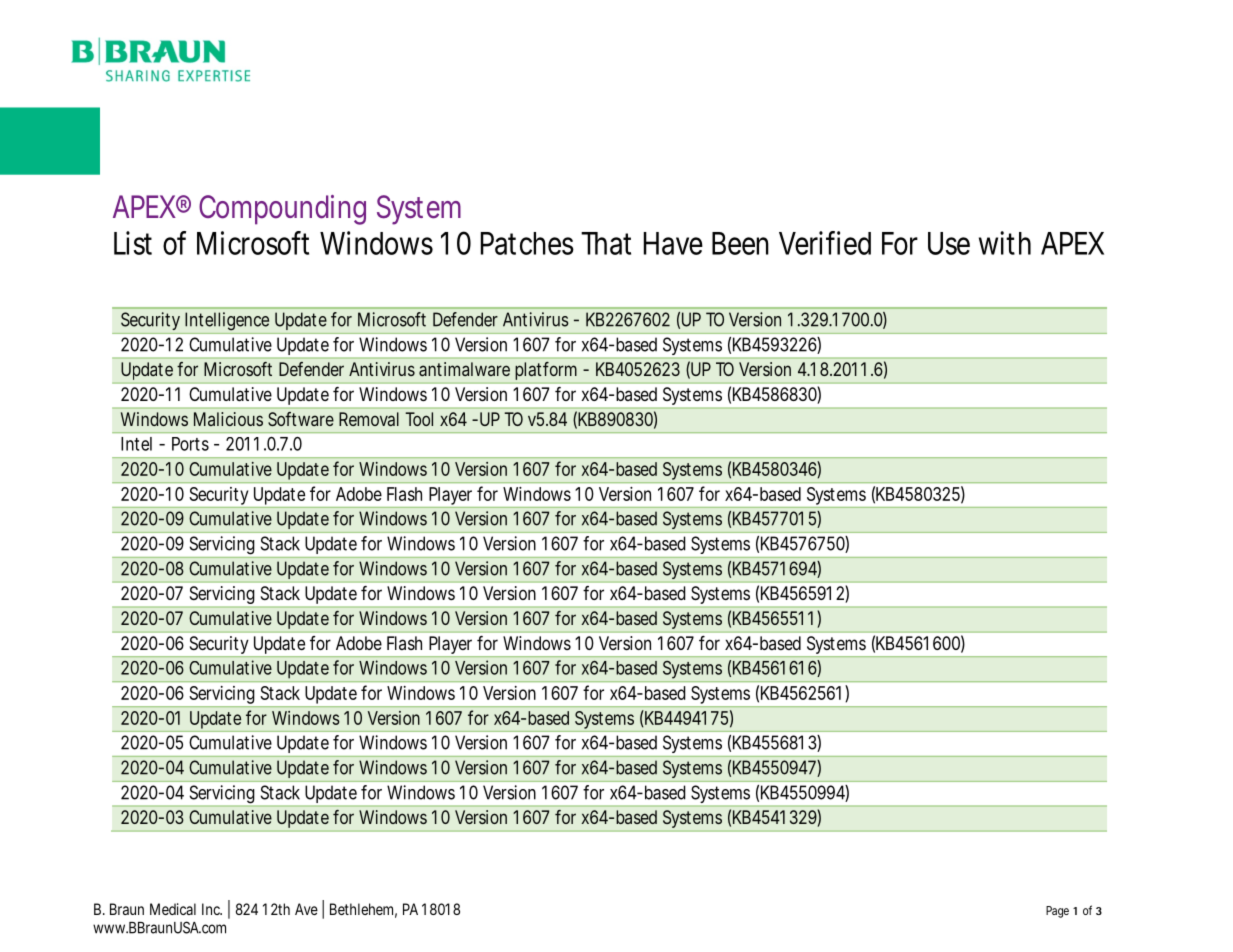 This screenshot has width=1233, height=952. I want to click on Inc, so click(212, 909).
